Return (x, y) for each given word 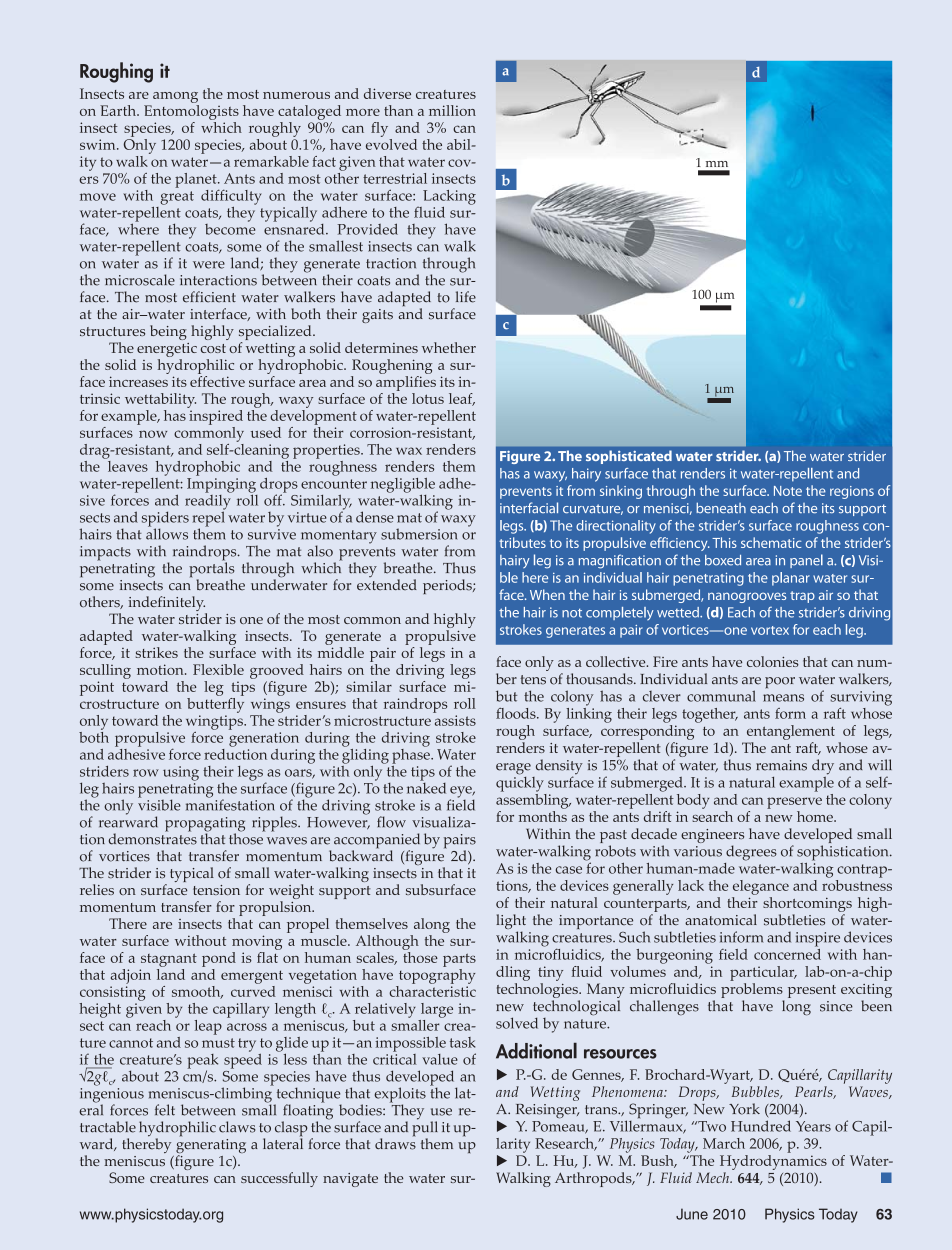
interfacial (529, 508)
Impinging (221, 486)
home (816, 816)
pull (425, 1129)
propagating (205, 825)
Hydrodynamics (773, 1162)
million (452, 110)
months (543, 816)
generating (211, 1146)
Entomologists (191, 112)
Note (788, 491)
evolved (391, 143)
